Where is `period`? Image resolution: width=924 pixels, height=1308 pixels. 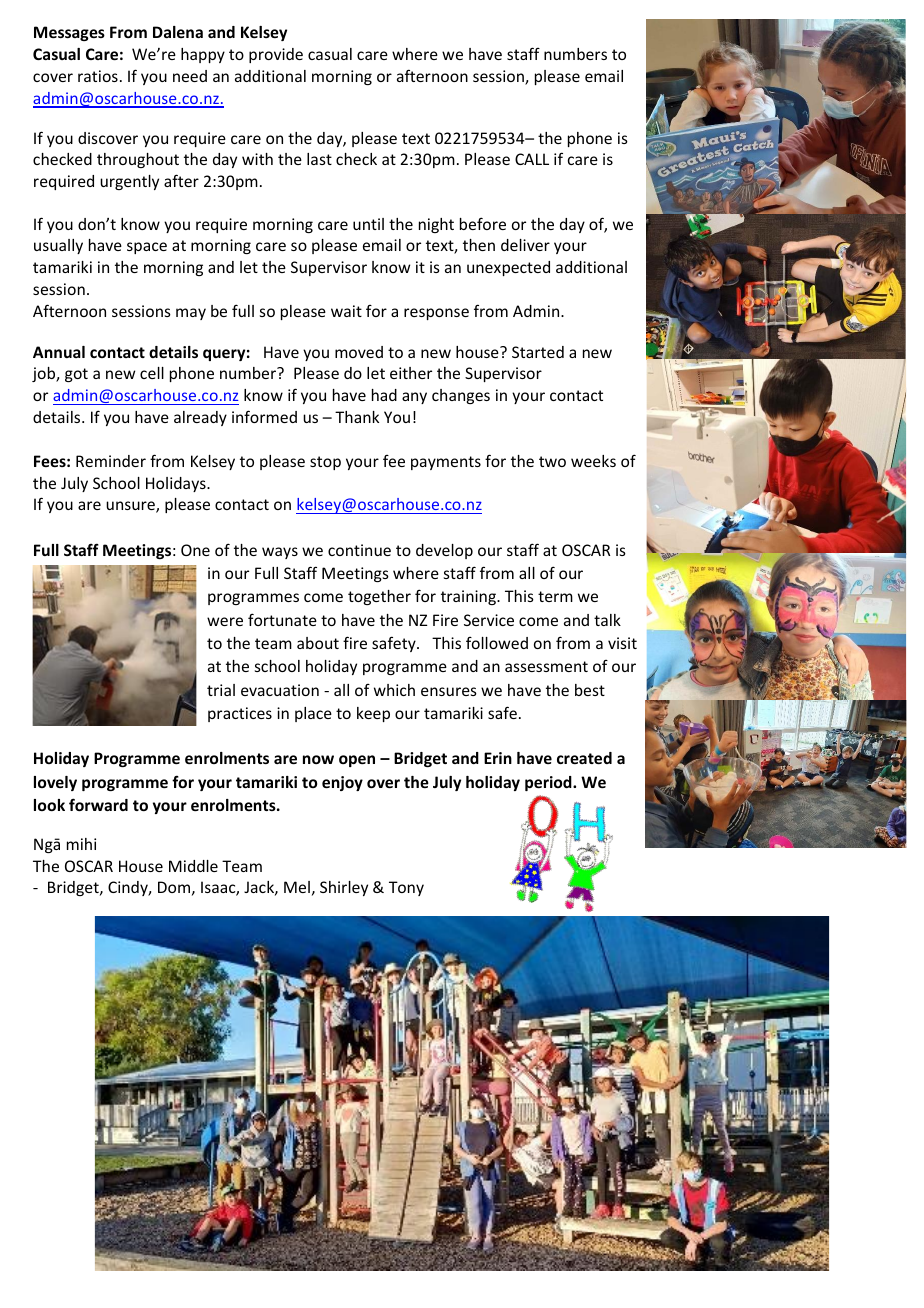 period is located at coordinates (549, 783).
